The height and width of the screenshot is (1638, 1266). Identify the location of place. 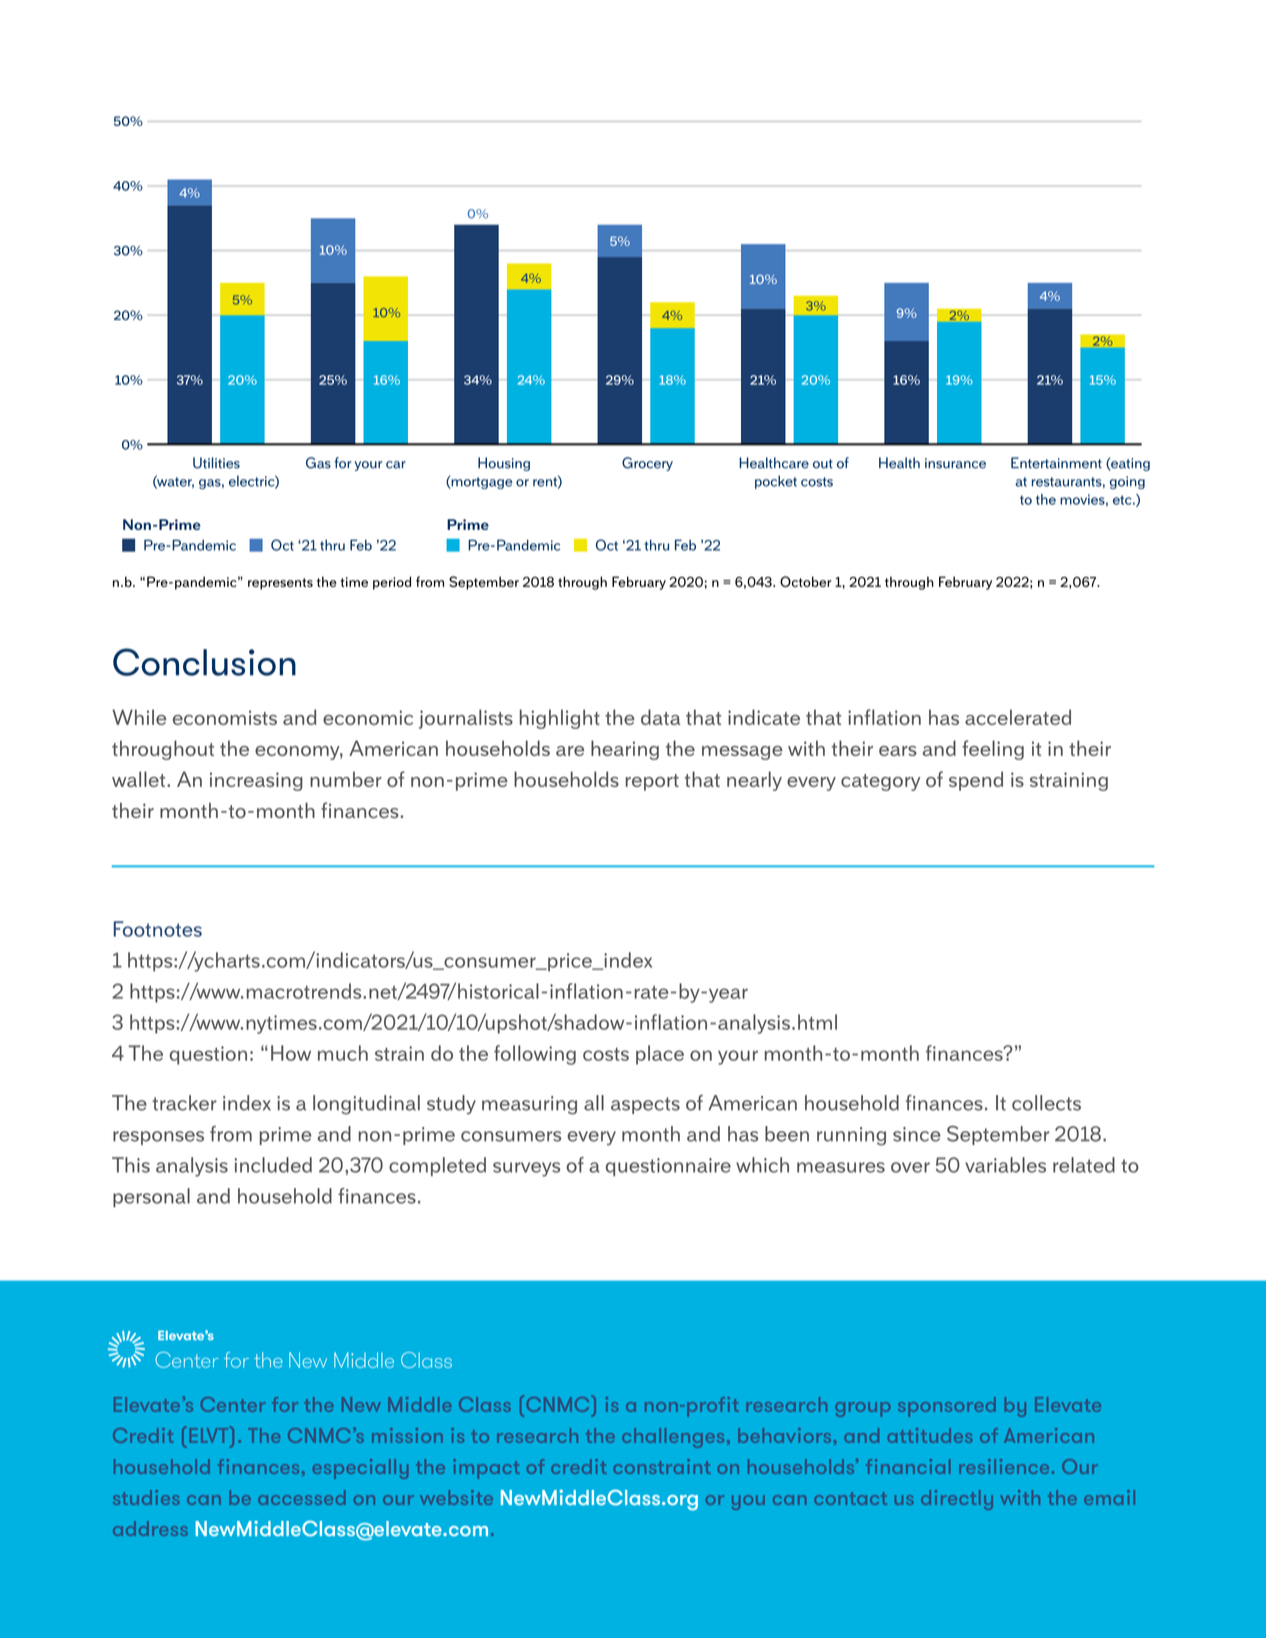
(660, 1055).
